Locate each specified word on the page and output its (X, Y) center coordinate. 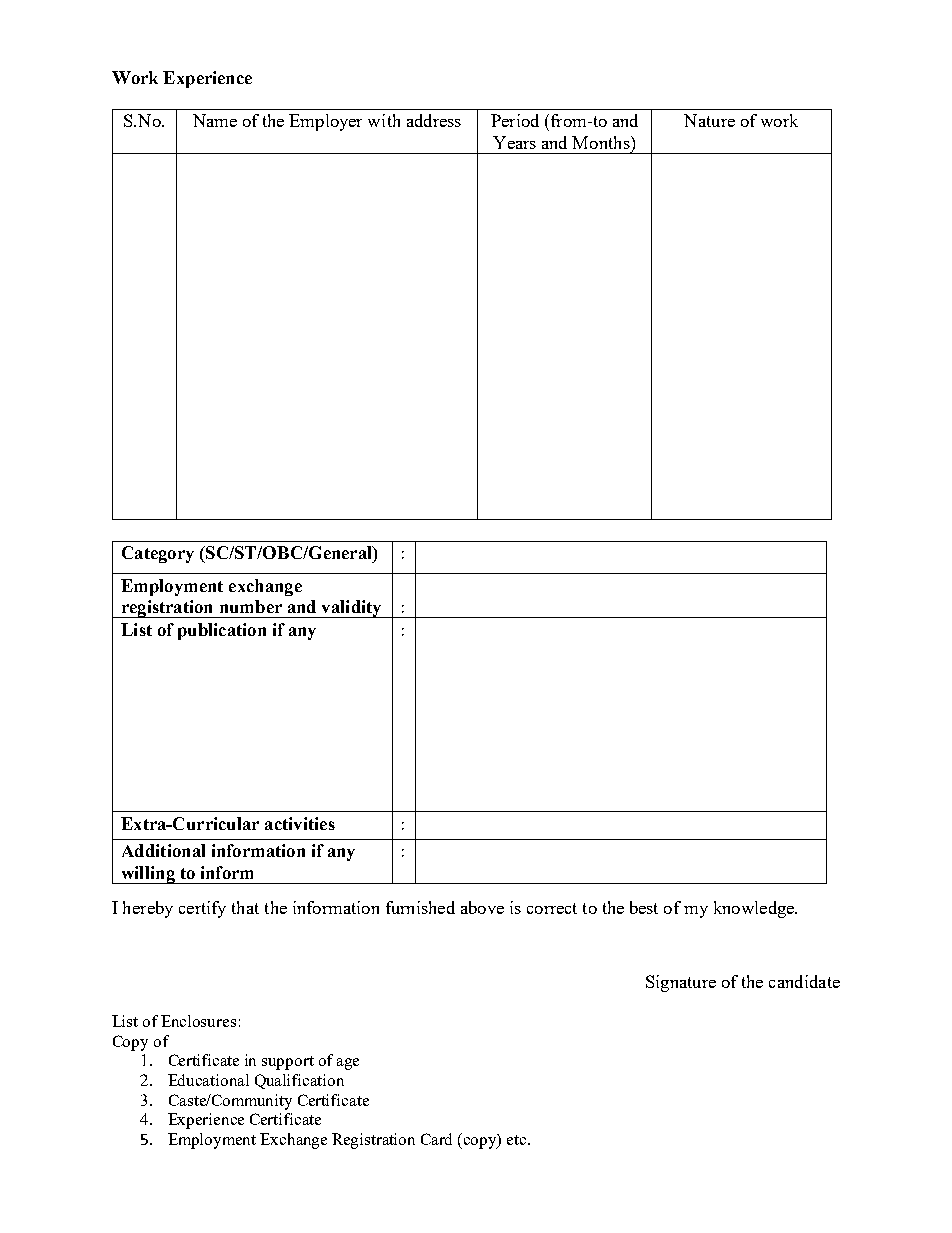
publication (222, 631)
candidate (804, 981)
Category (158, 554)
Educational (208, 1080)
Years (514, 142)
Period (515, 120)
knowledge (755, 909)
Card (436, 1139)
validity (351, 609)
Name (215, 120)
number (251, 606)
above (482, 907)
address (434, 120)
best (644, 907)
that (245, 907)
